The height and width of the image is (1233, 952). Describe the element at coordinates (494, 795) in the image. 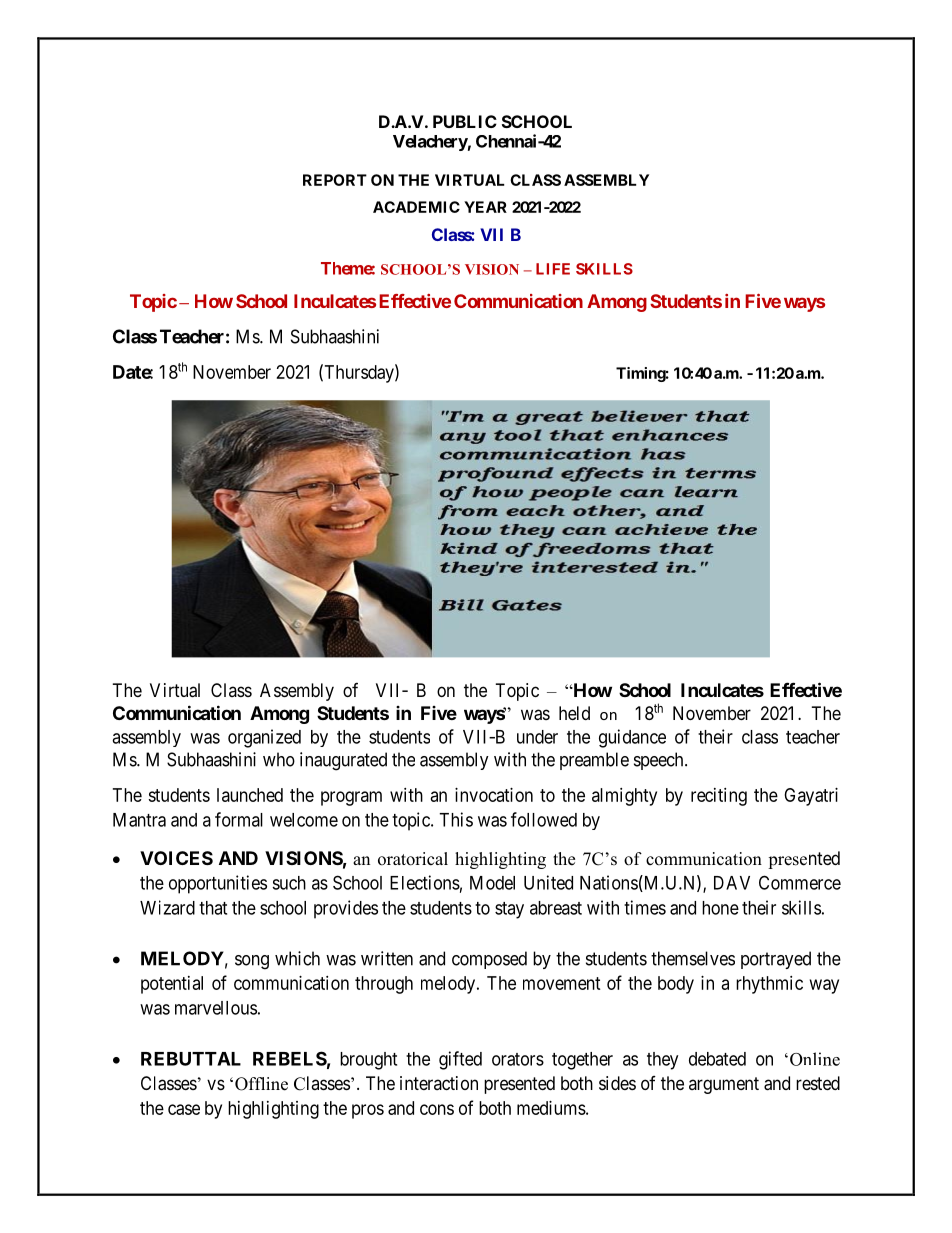

I see `invocation` at that location.
